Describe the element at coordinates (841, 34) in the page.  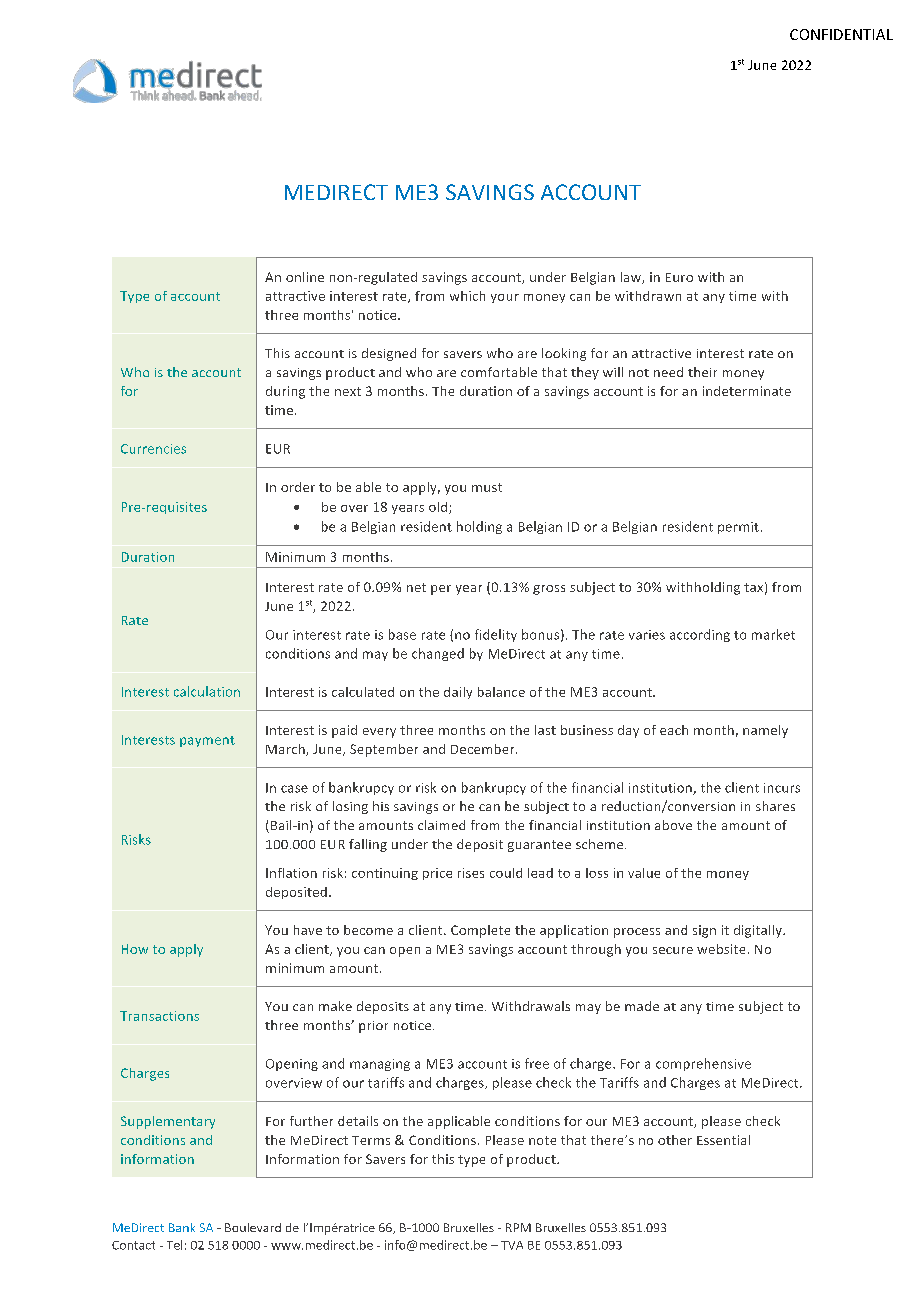
I see `CONFIDENTIAL` at that location.
